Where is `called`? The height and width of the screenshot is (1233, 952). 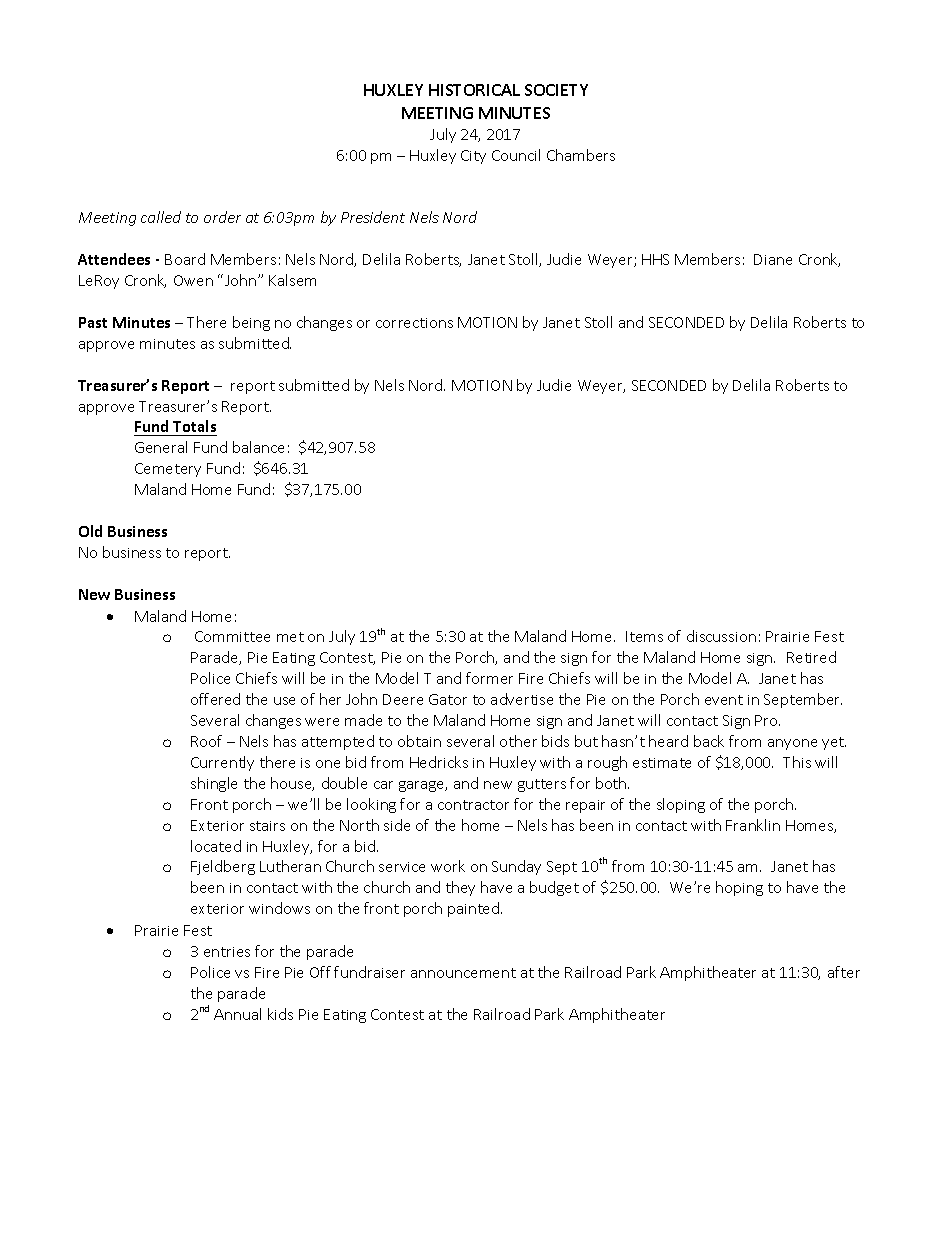 called is located at coordinates (161, 217).
